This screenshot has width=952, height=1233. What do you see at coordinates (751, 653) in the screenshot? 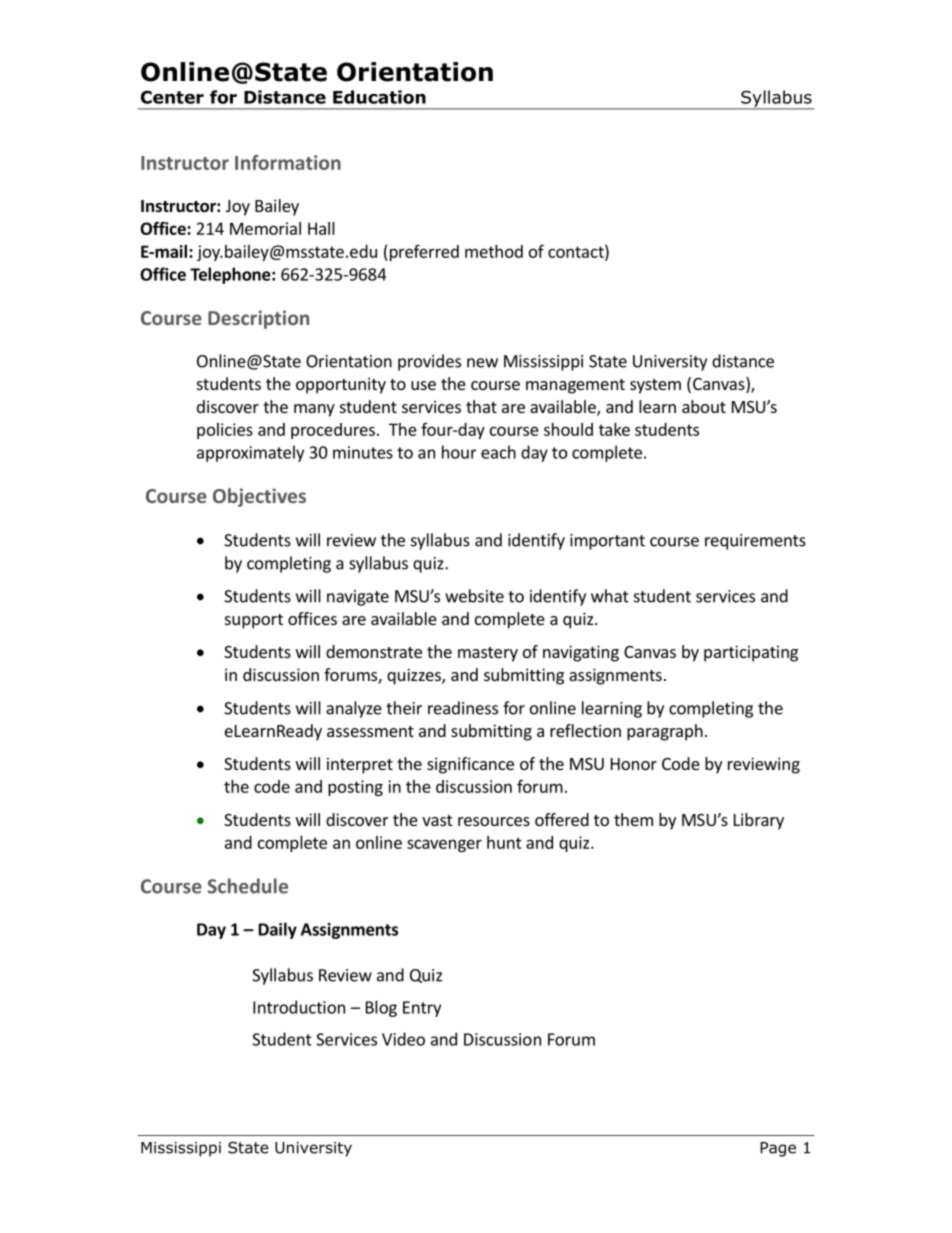
I see `participating` at bounding box center [751, 653].
